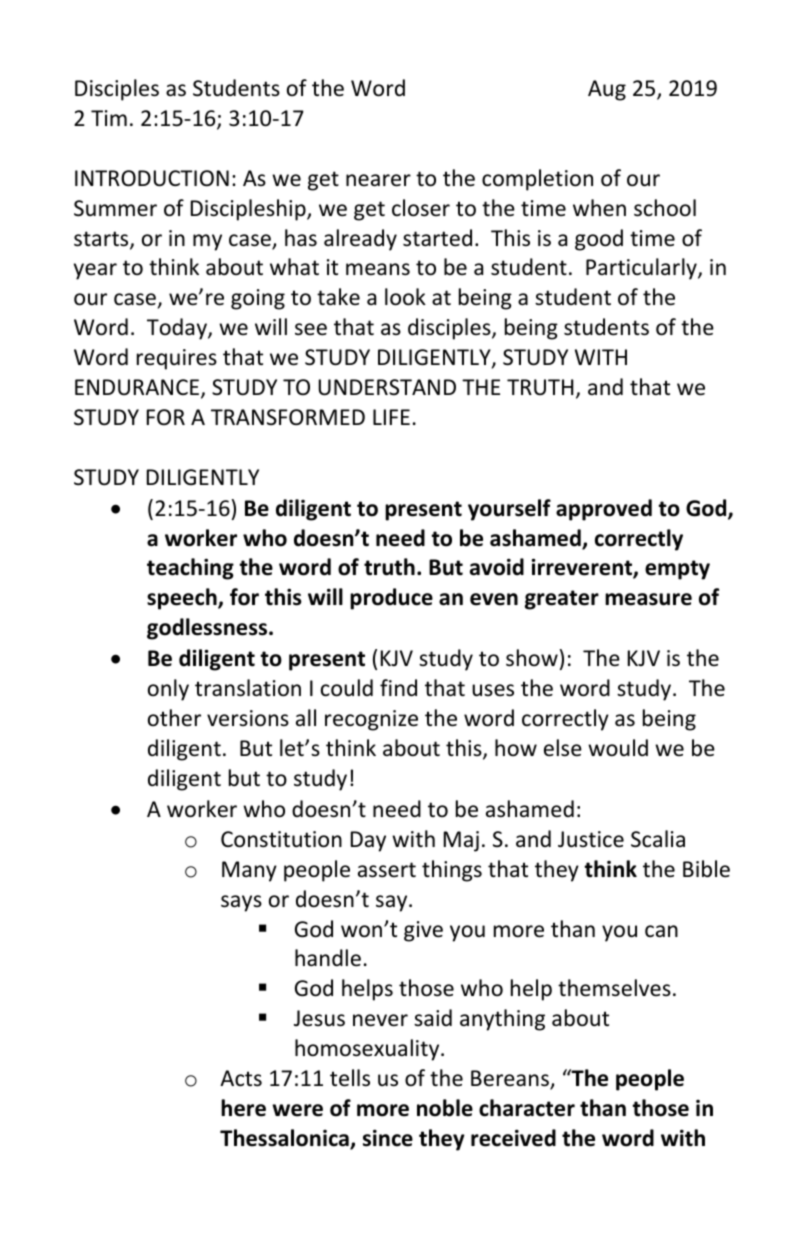  I want to click on Scalia, so click(658, 839).
